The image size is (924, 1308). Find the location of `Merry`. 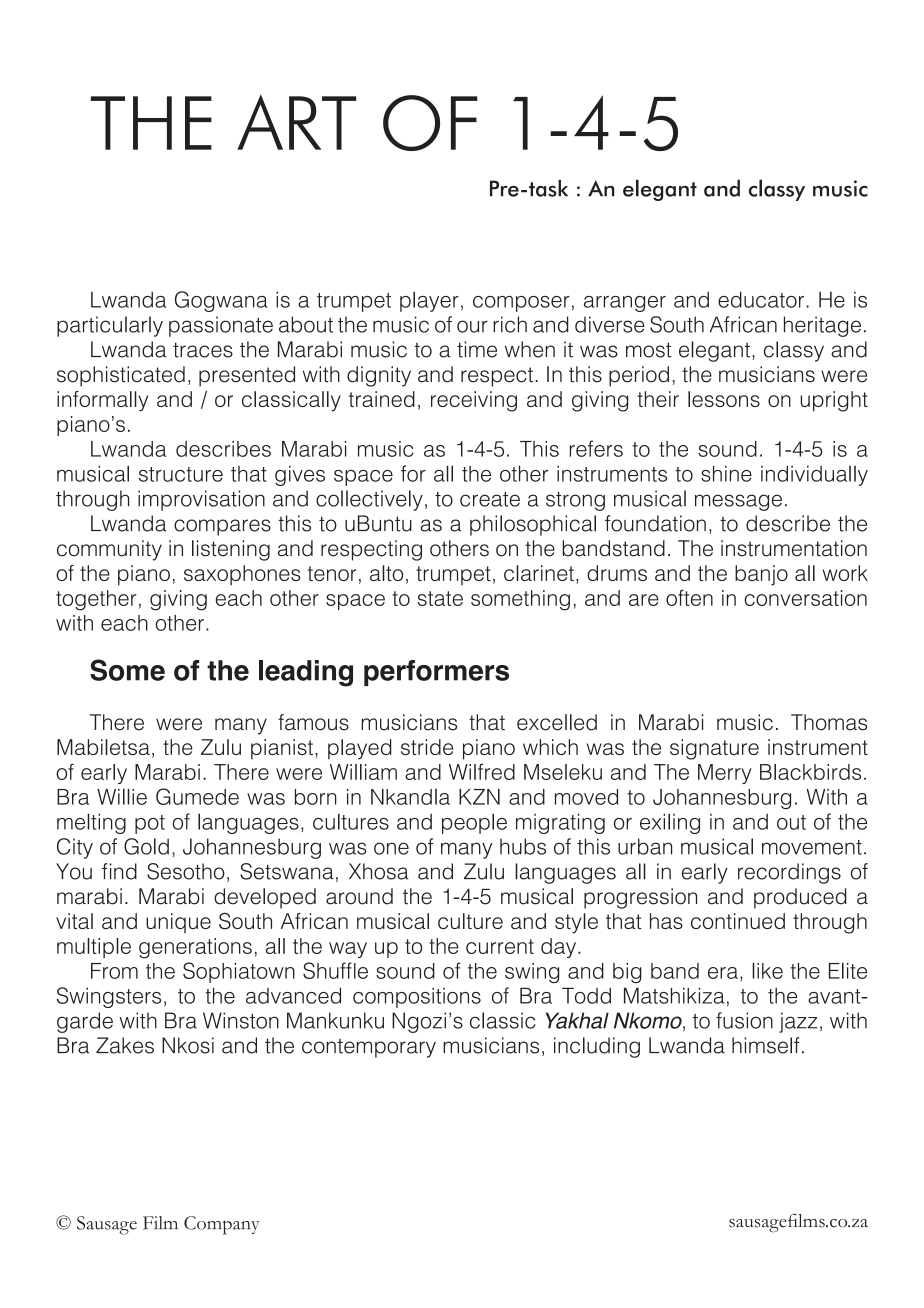

Merry is located at coordinates (724, 774).
